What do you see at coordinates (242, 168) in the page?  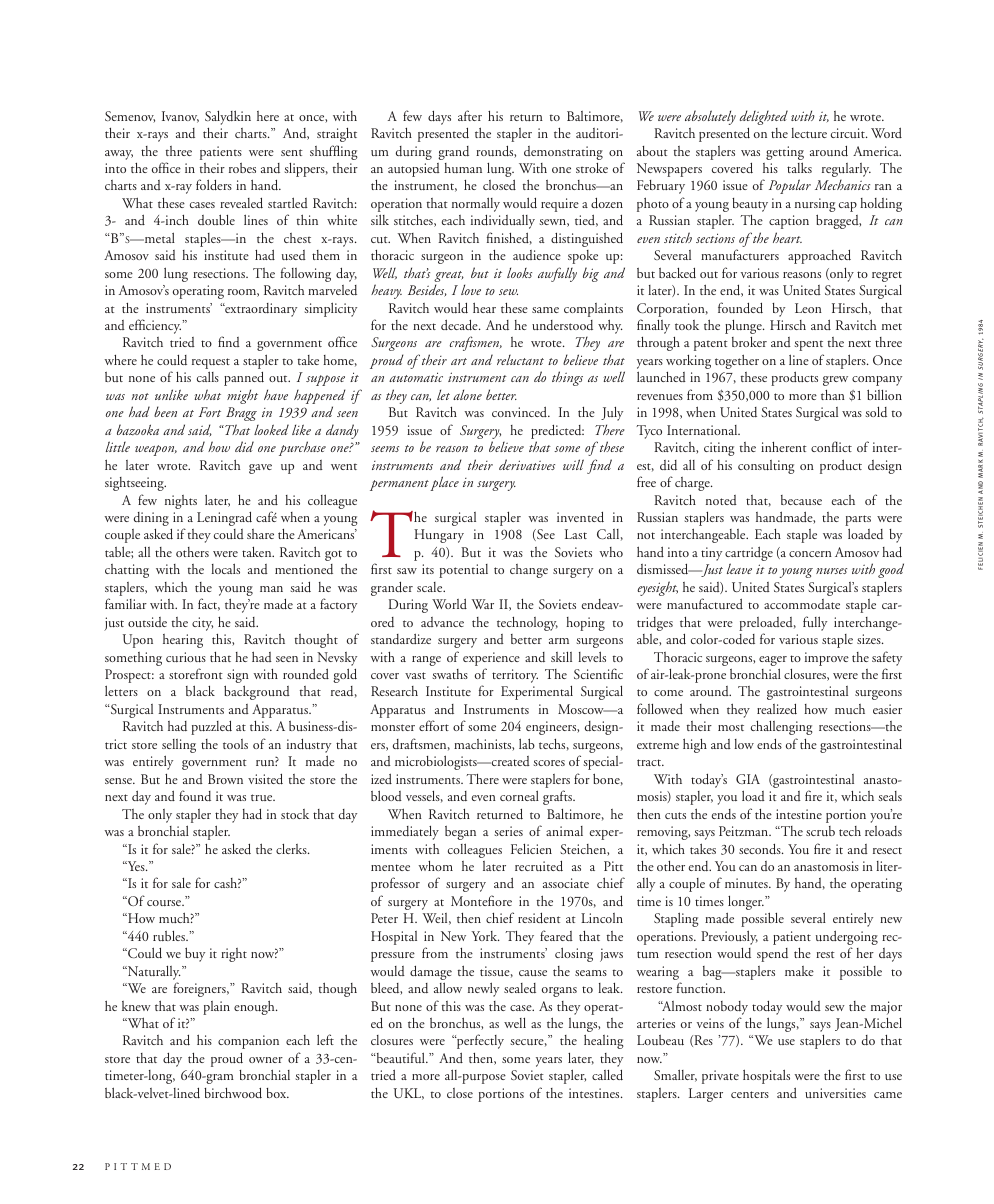 I see `robes` at bounding box center [242, 168].
